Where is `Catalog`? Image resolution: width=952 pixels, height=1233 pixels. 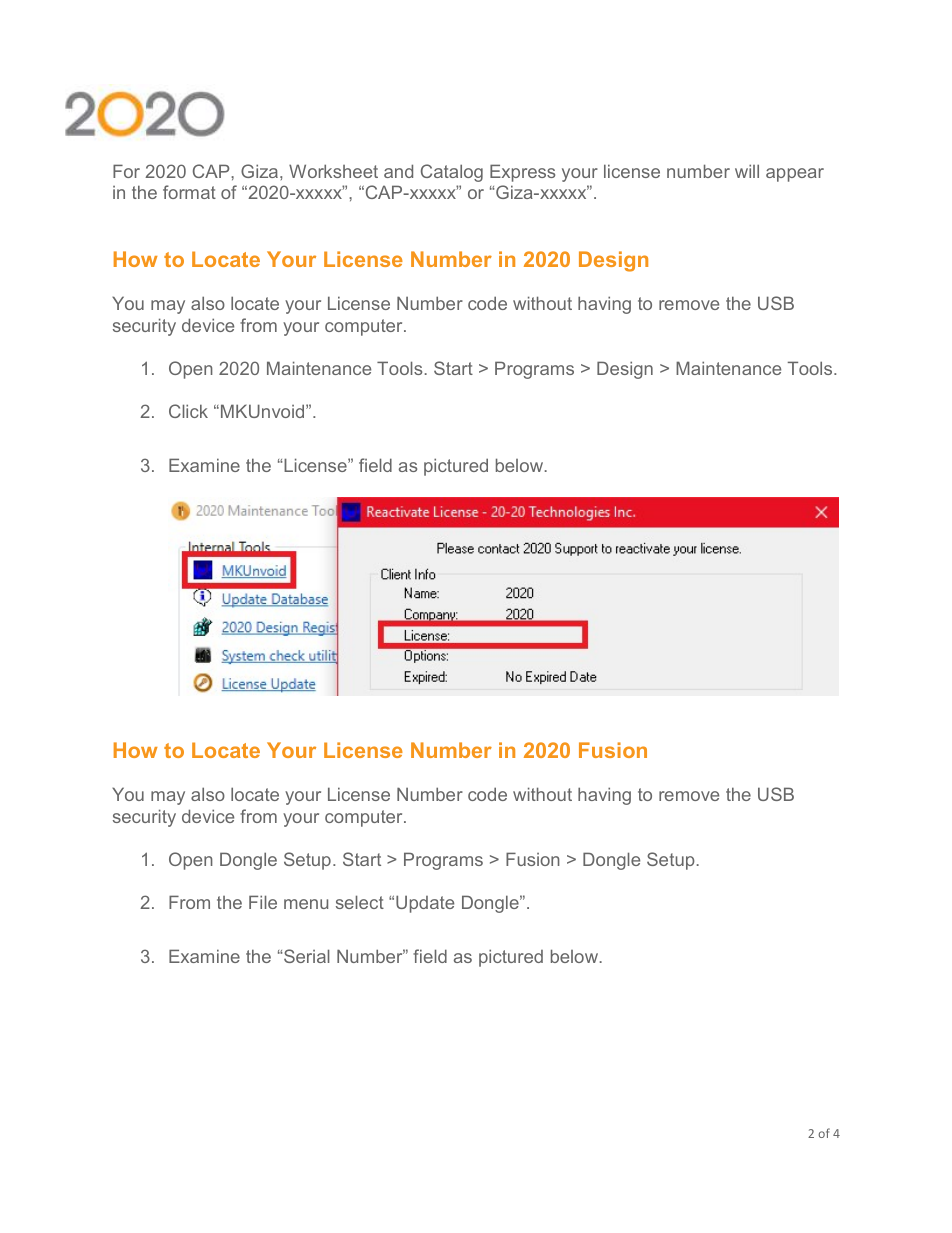 Catalog is located at coordinates (452, 173).
